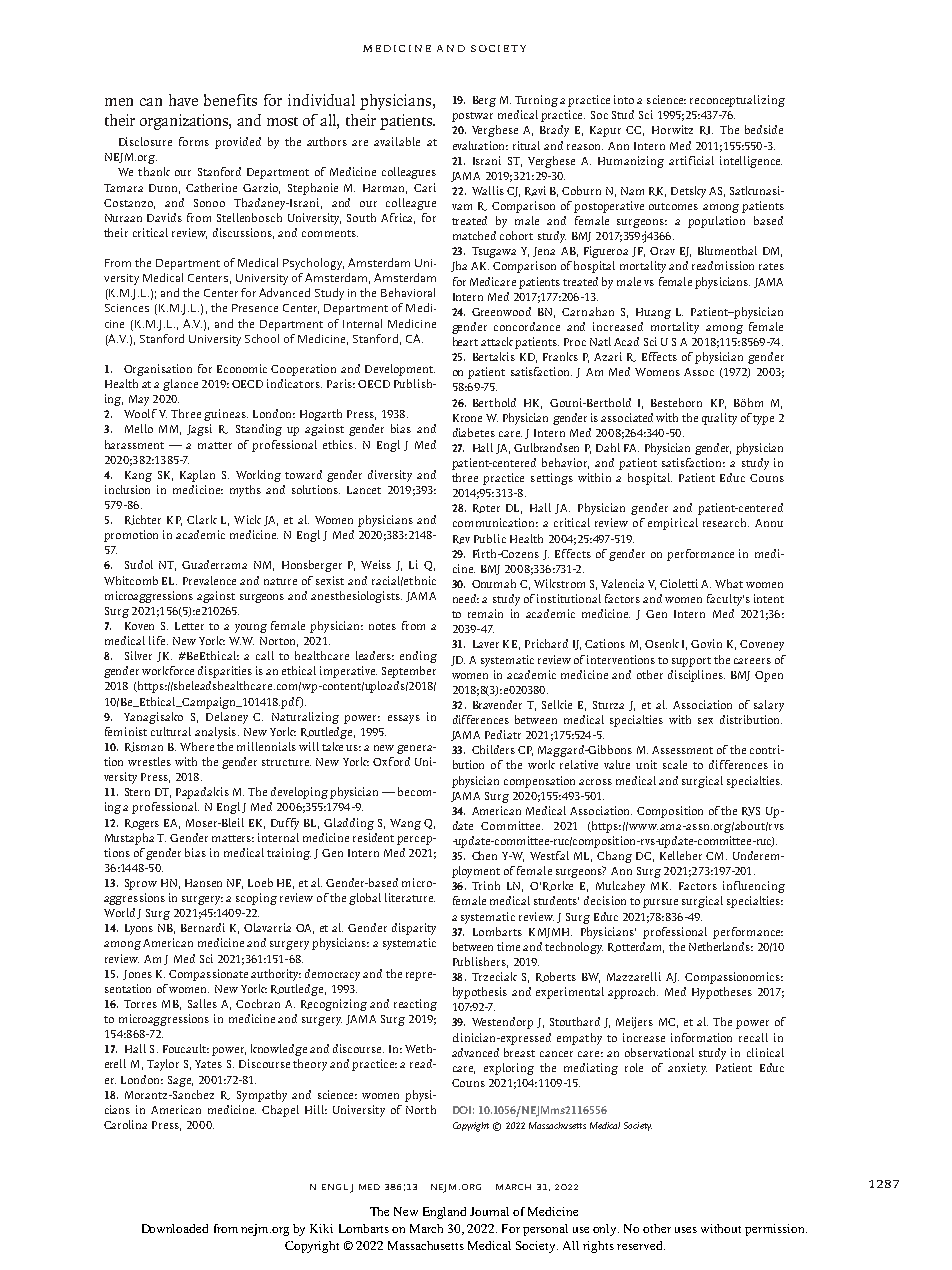 Image resolution: width=952 pixels, height=1270 pixels. Describe the element at coordinates (673, 524) in the screenshot. I see `empirical` at that location.
